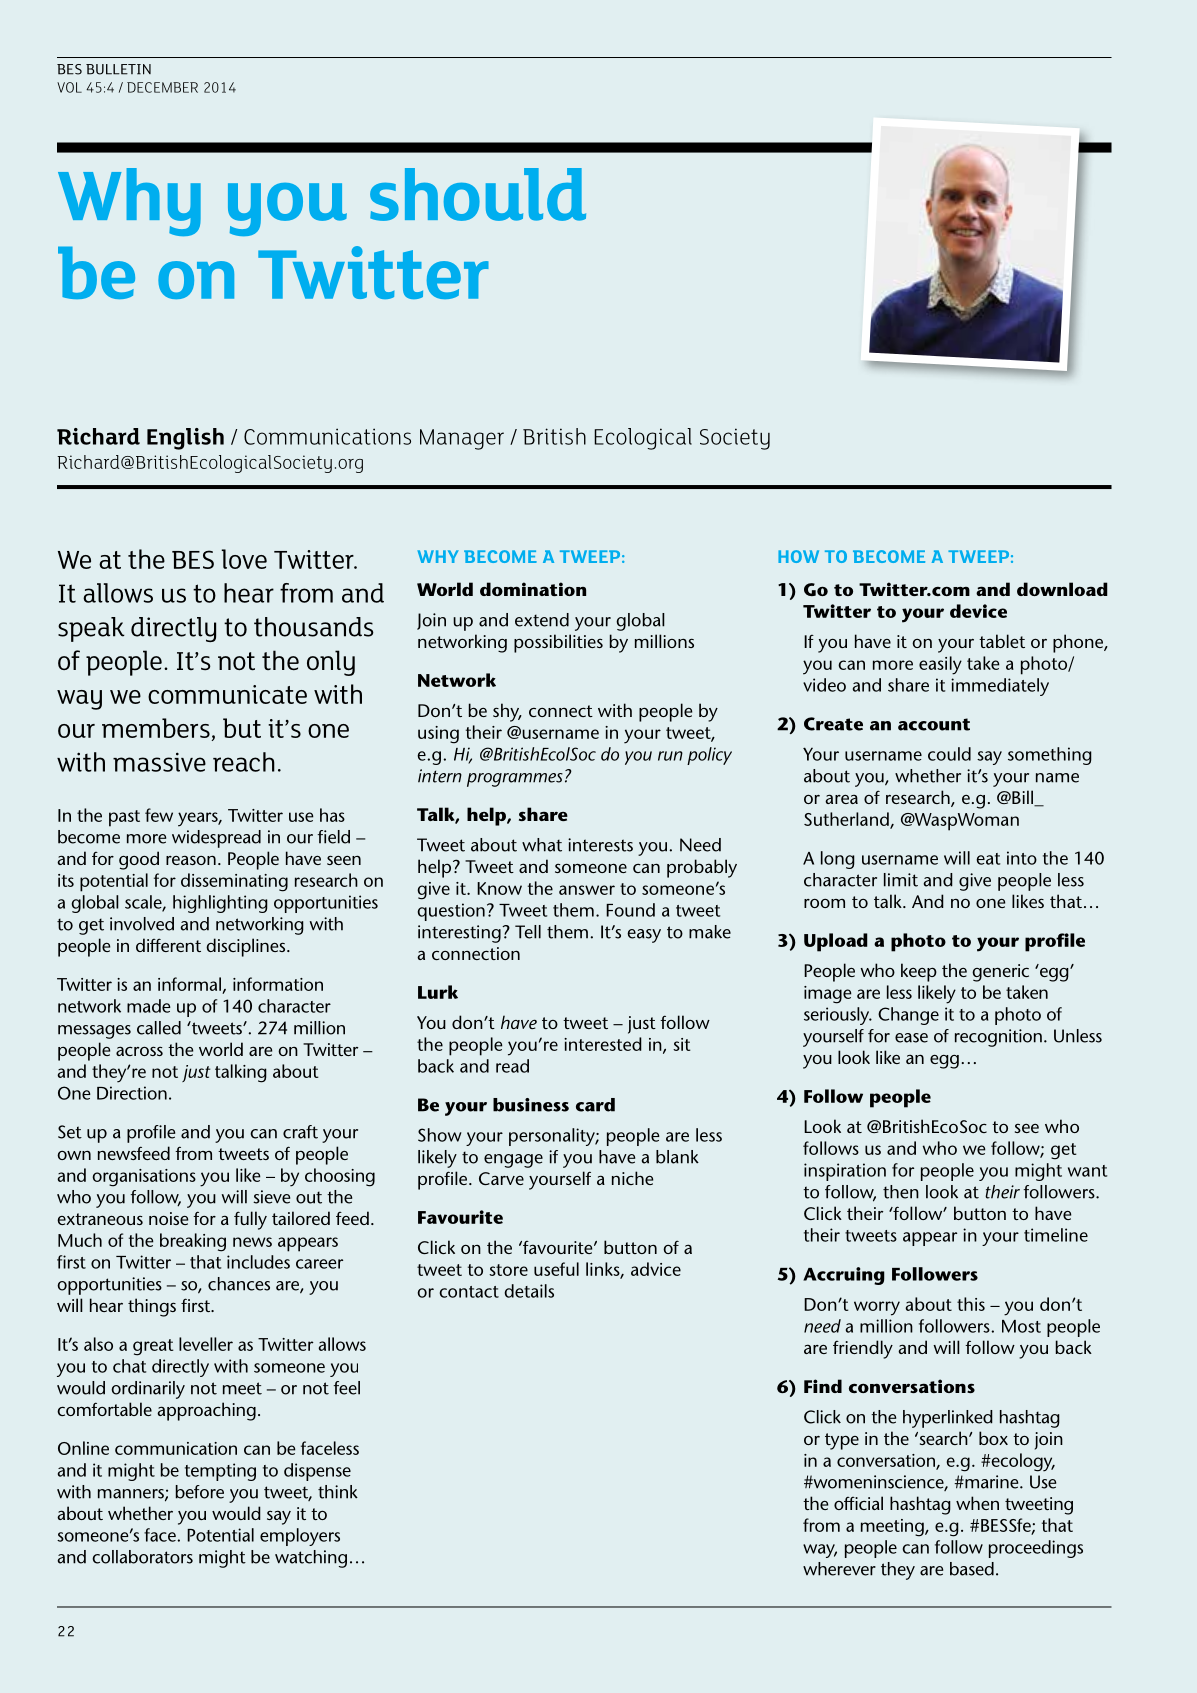  I want to click on device, so click(978, 611).
